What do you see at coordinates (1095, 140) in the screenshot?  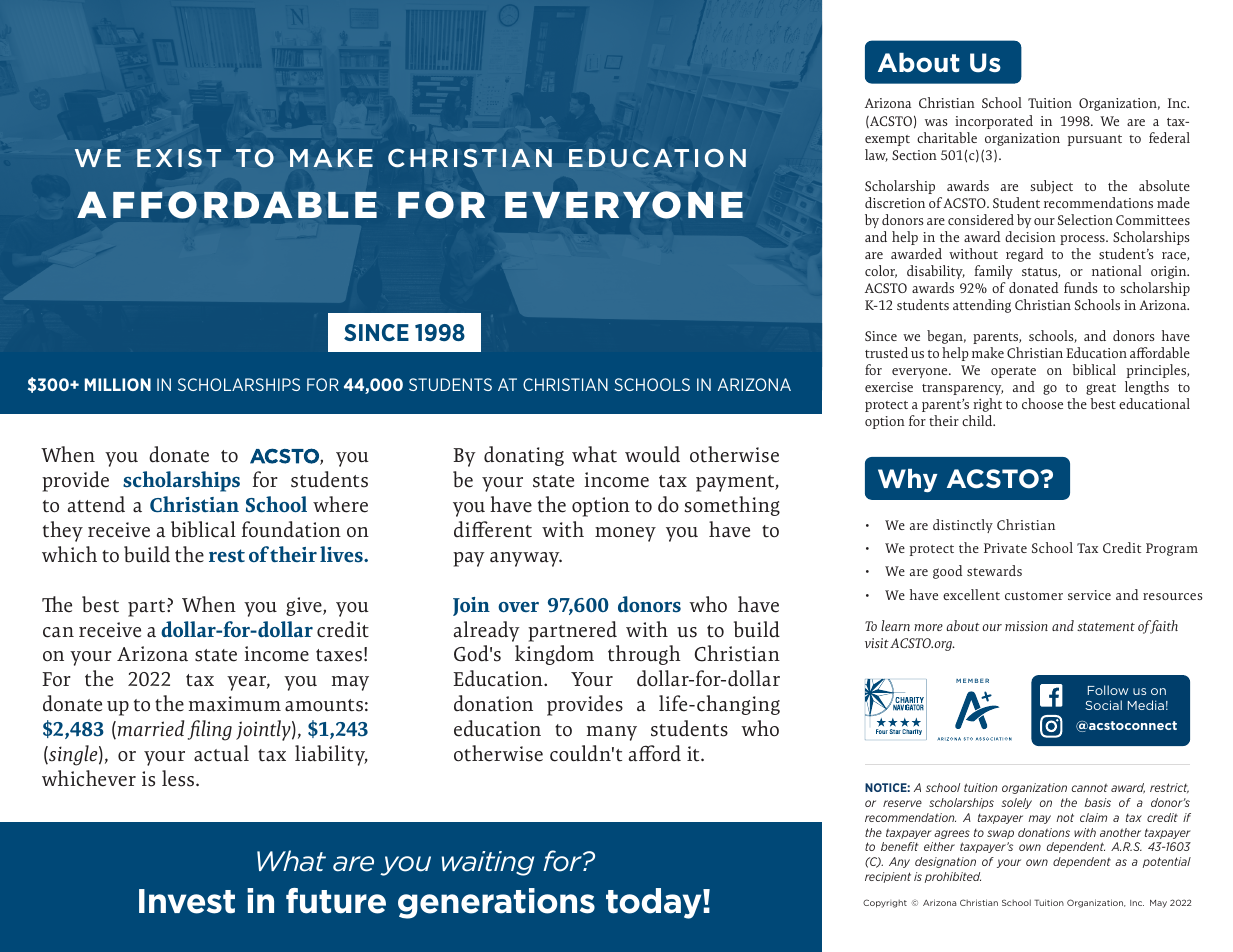 I see `pursuant` at bounding box center [1095, 140].
